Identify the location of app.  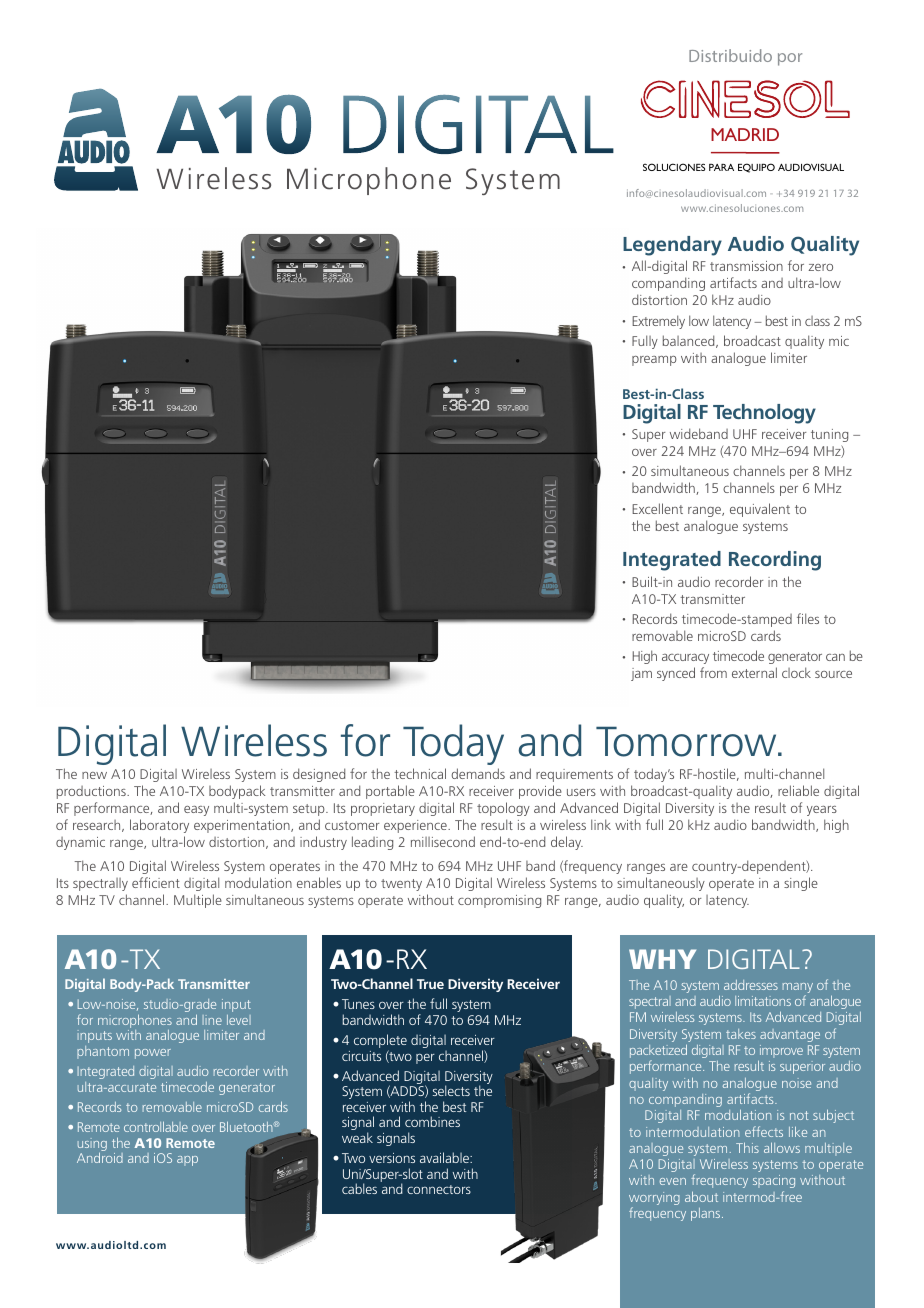
(187, 1161).
